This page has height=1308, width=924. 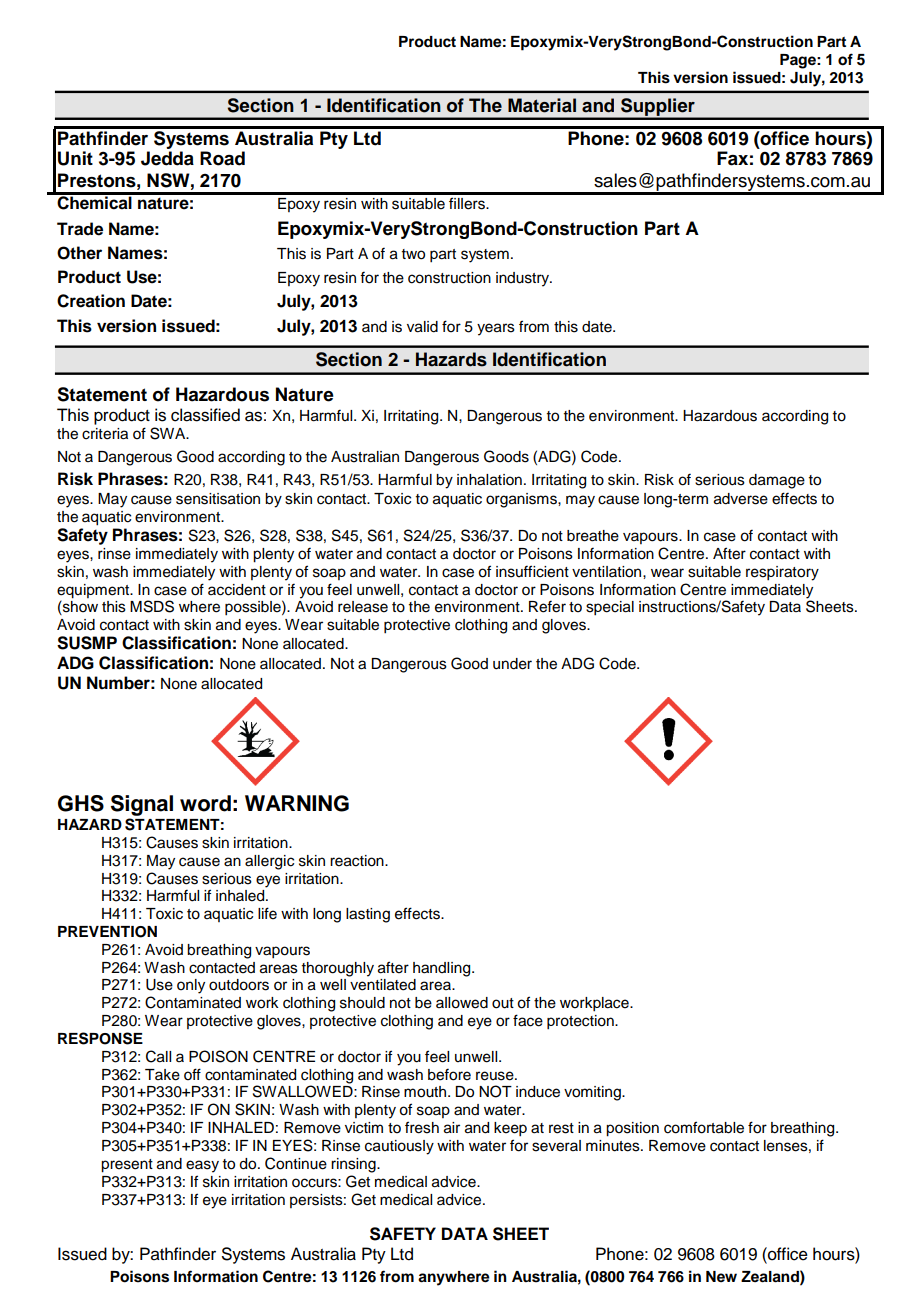 What do you see at coordinates (152, 606) in the page?
I see `MSDS` at bounding box center [152, 606].
